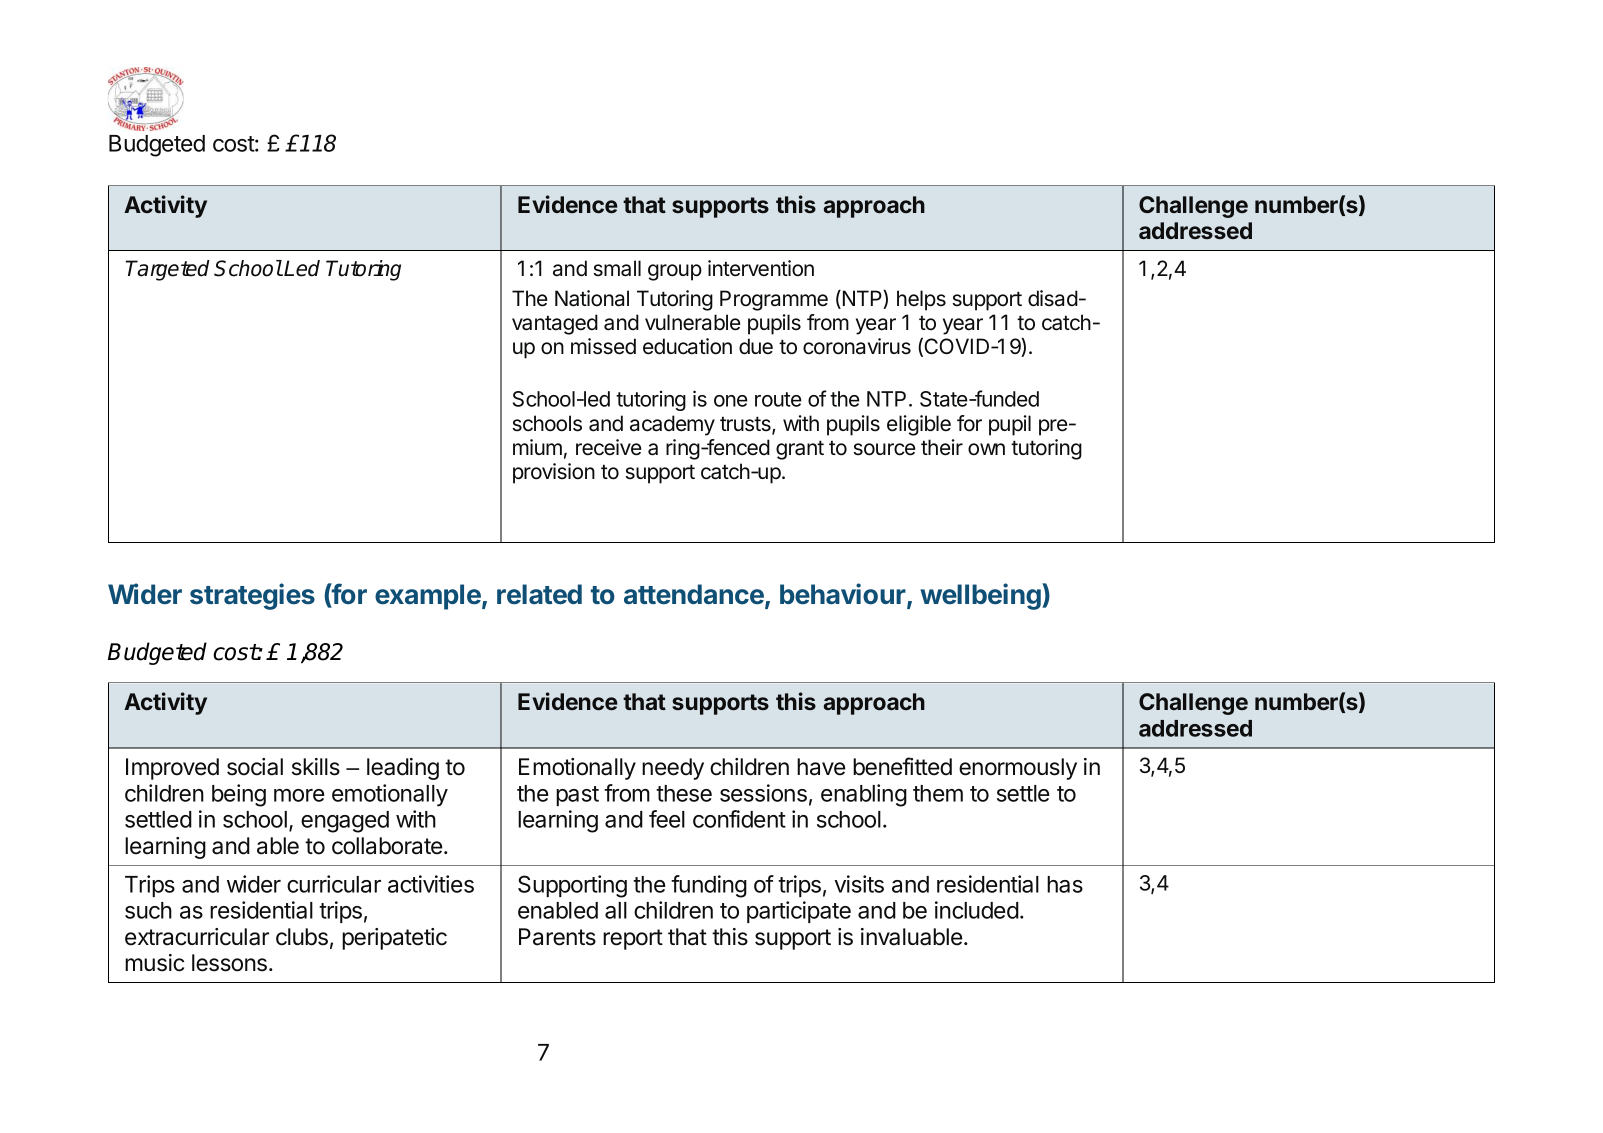  I want to click on National, so click(592, 298).
